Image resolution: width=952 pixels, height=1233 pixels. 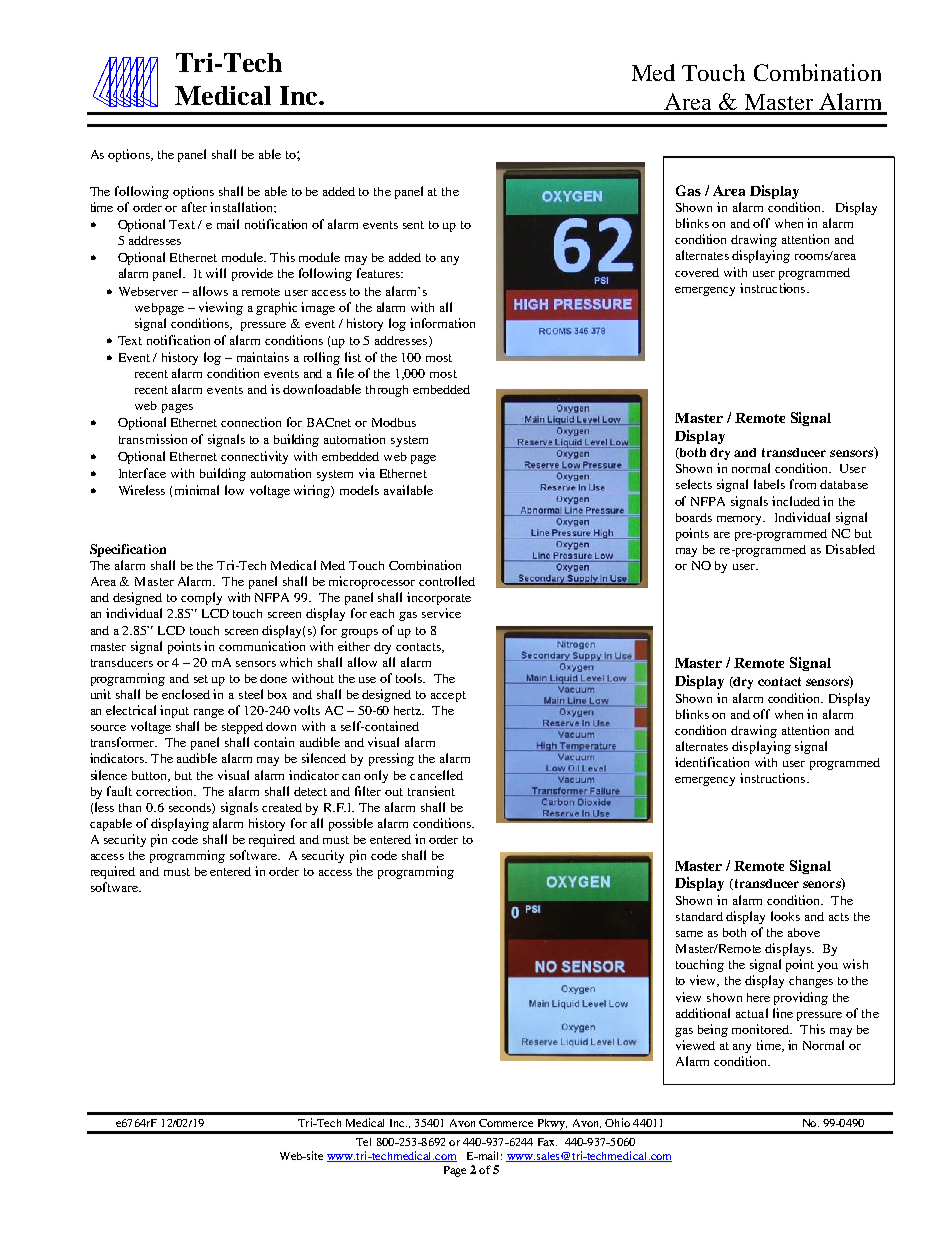 What do you see at coordinates (697, 272) in the screenshot?
I see `covered` at bounding box center [697, 272].
